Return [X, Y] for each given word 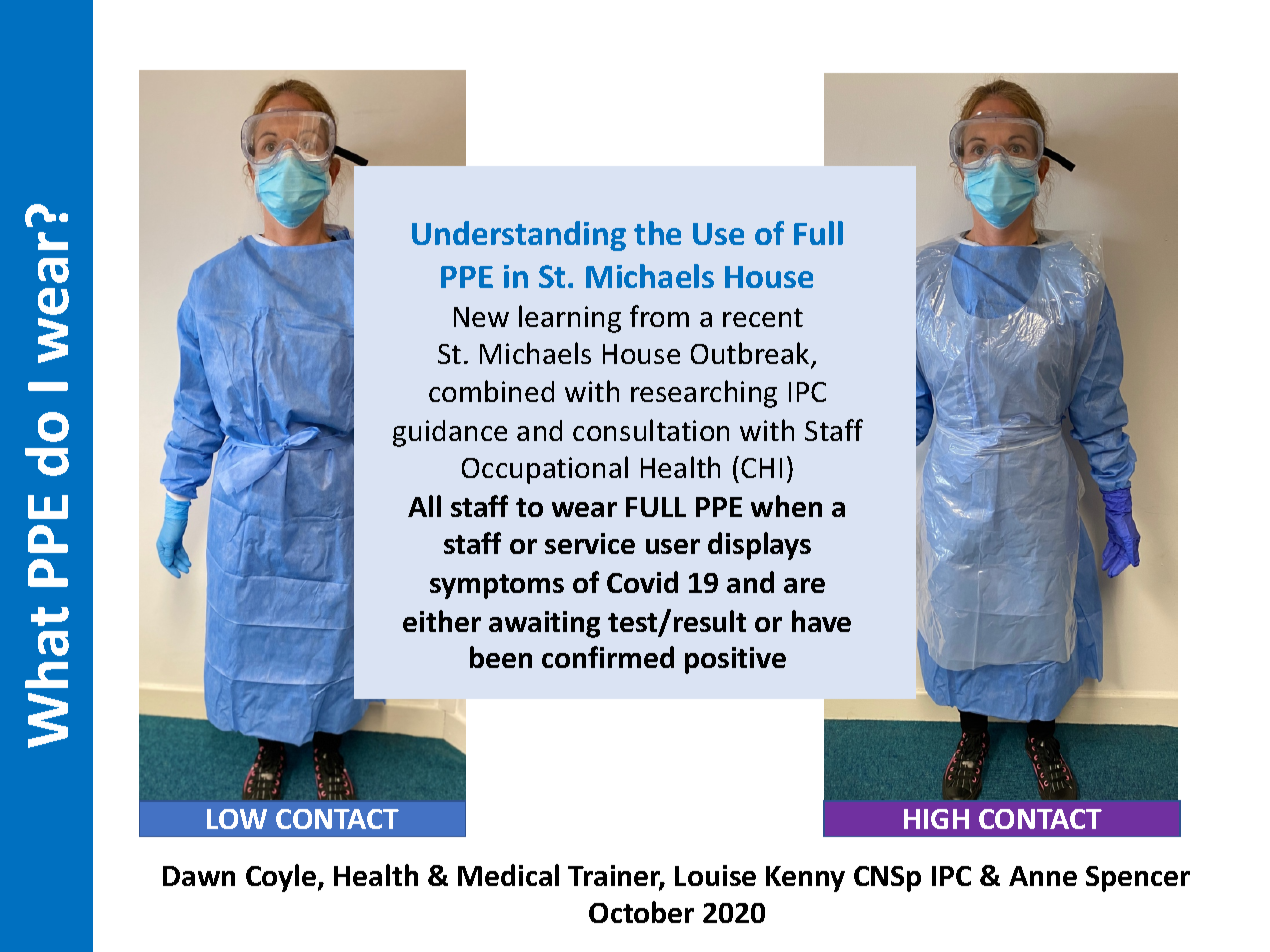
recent [763, 317]
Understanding [519, 236]
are [804, 585]
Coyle [282, 878]
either [442, 621]
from [659, 316]
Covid [642, 582]
